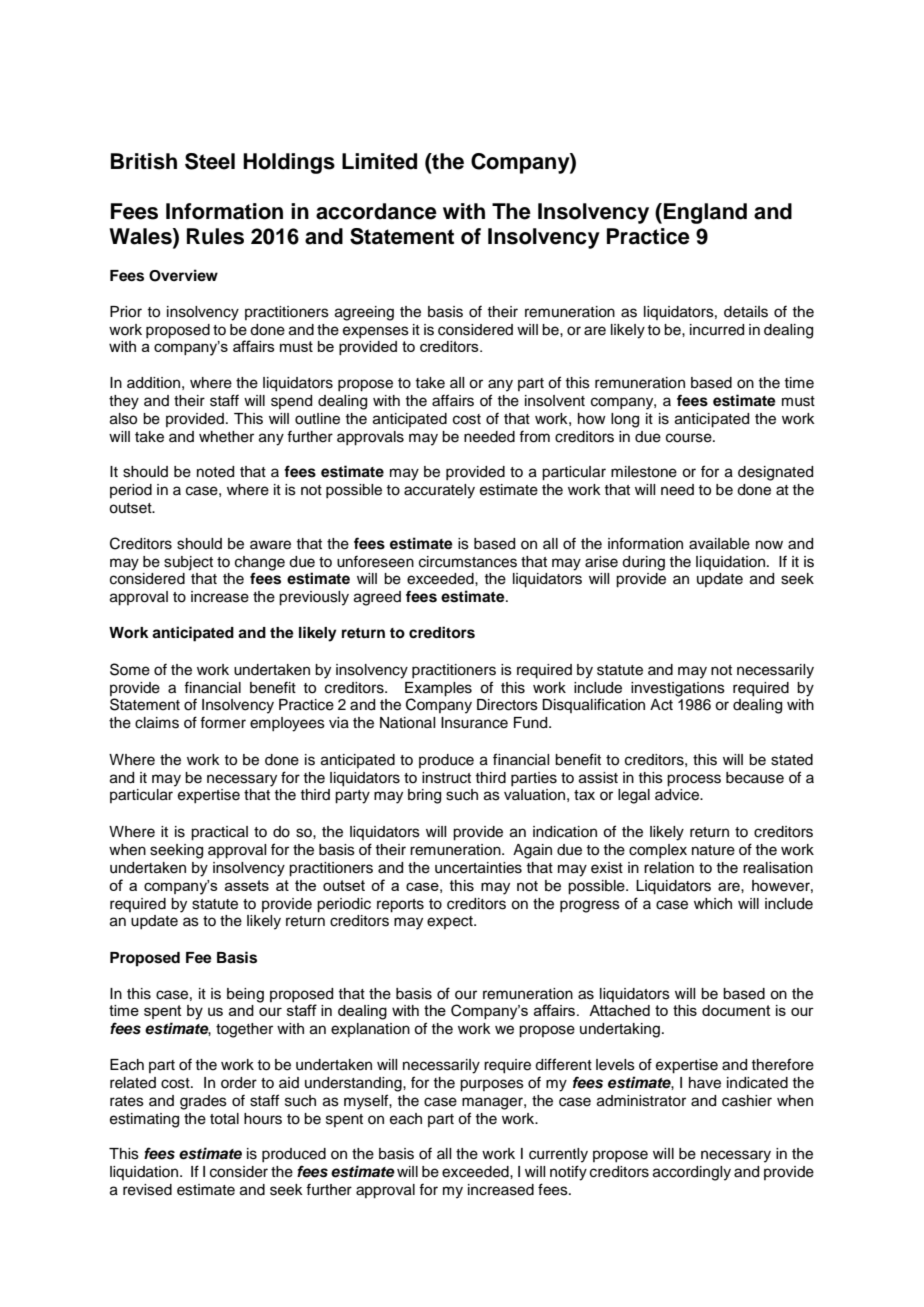  Describe the element at coordinates (376, 211) in the image. I see `accordance` at that location.
